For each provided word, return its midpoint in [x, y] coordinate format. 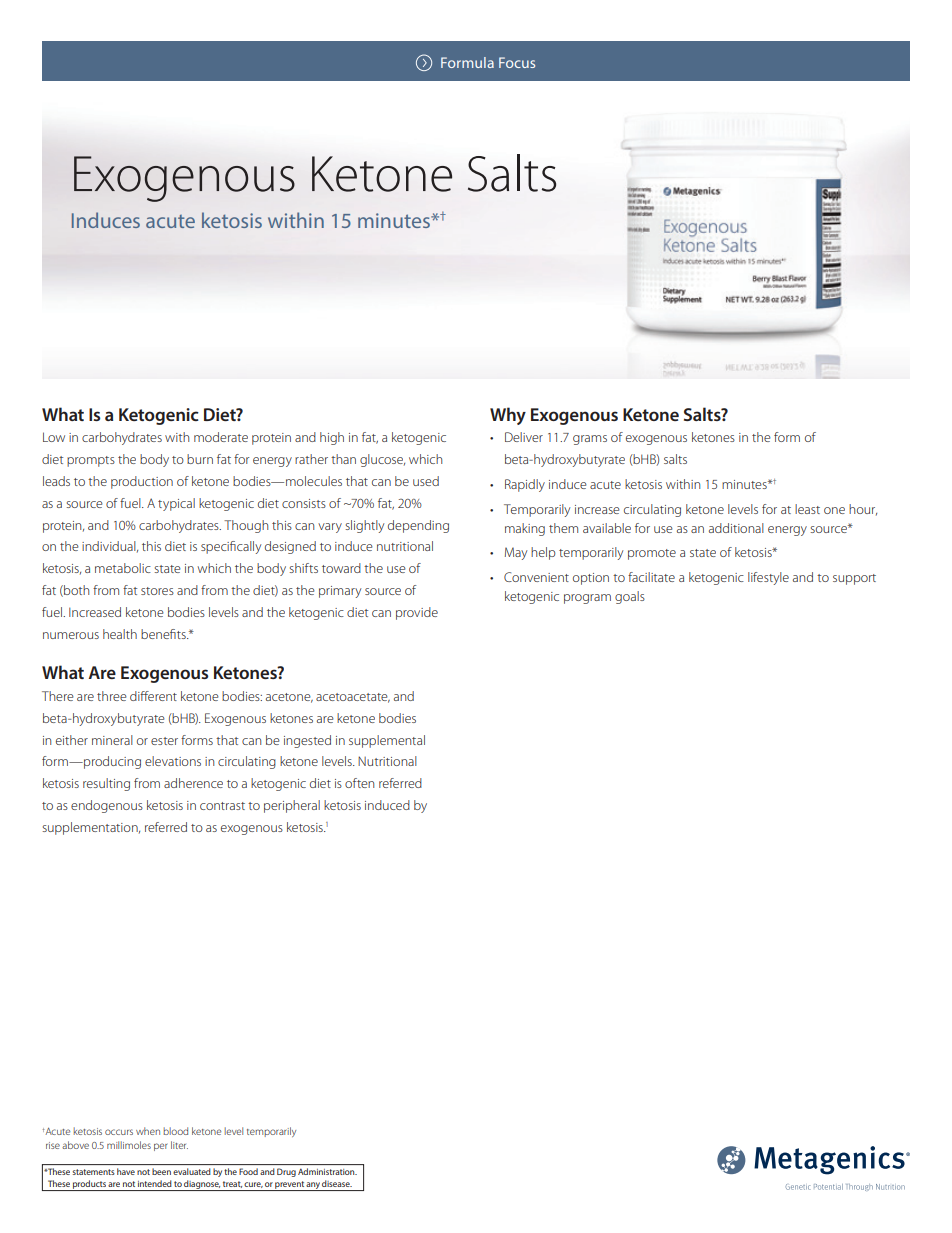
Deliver [524, 437]
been [161, 1171]
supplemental [387, 741]
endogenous [107, 806]
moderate [221, 437]
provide [417, 613]
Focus [517, 62]
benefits [164, 634]
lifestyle [768, 578]
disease [337, 1183]
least [807, 509]
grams [590, 440]
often [359, 783]
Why [508, 416]
